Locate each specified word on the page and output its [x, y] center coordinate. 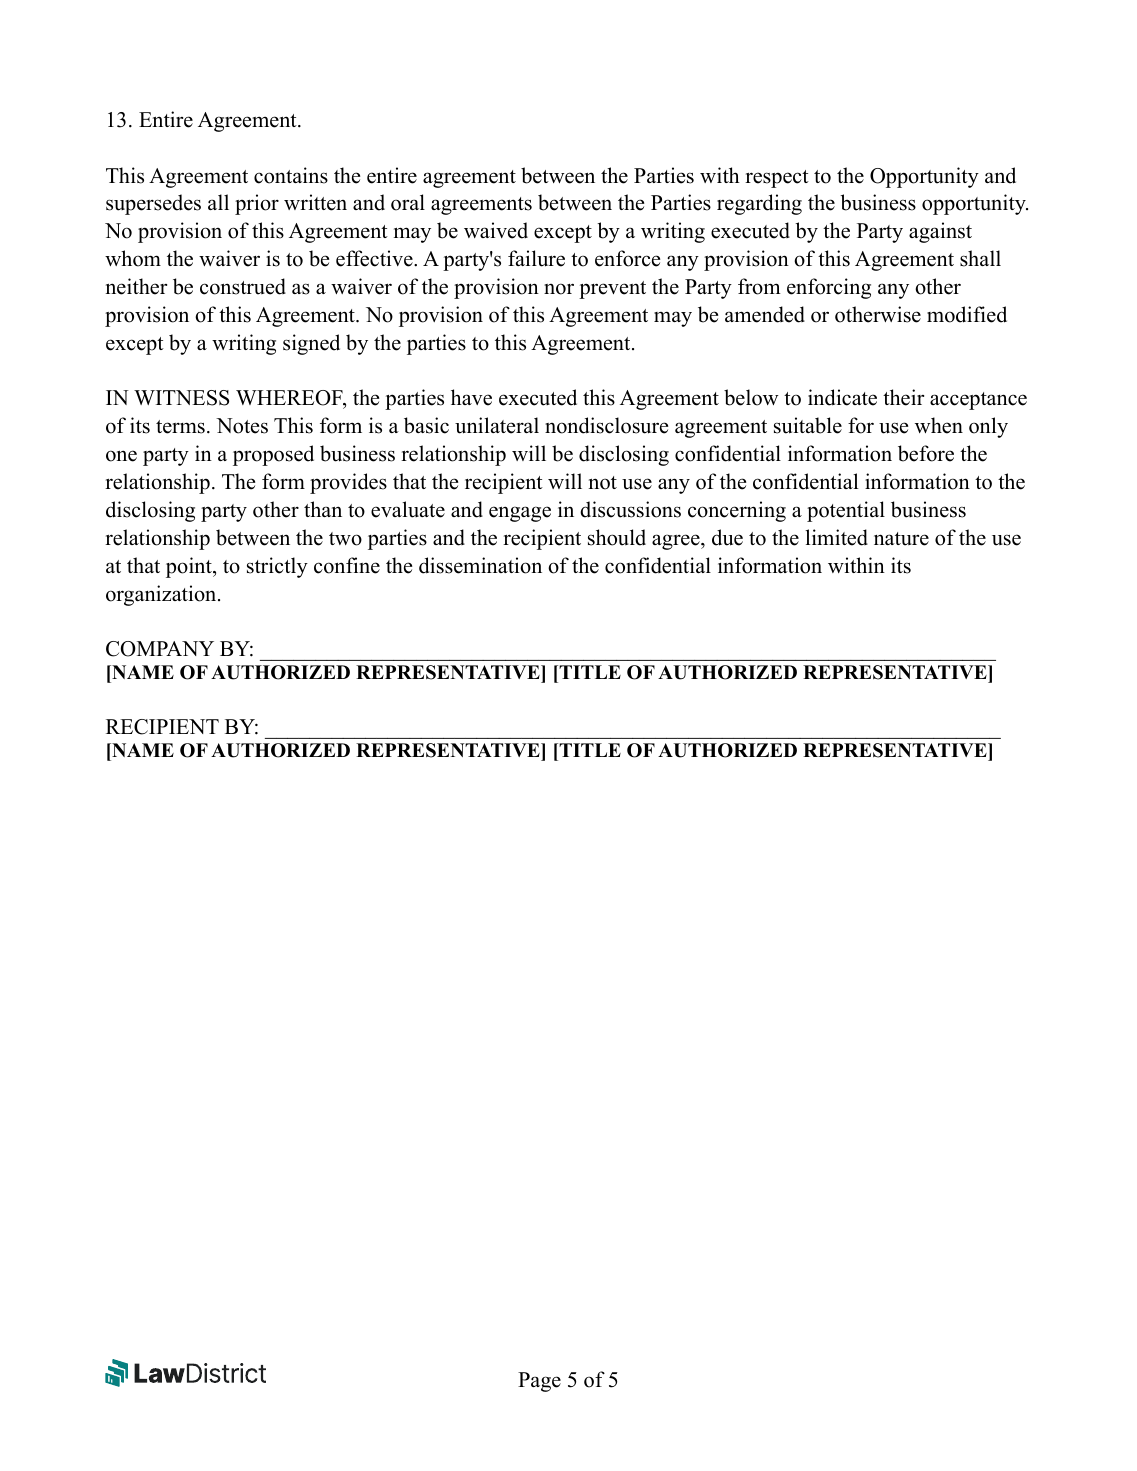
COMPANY [160, 649]
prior [257, 204]
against [940, 232]
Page [539, 1382]
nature [901, 539]
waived [496, 230]
